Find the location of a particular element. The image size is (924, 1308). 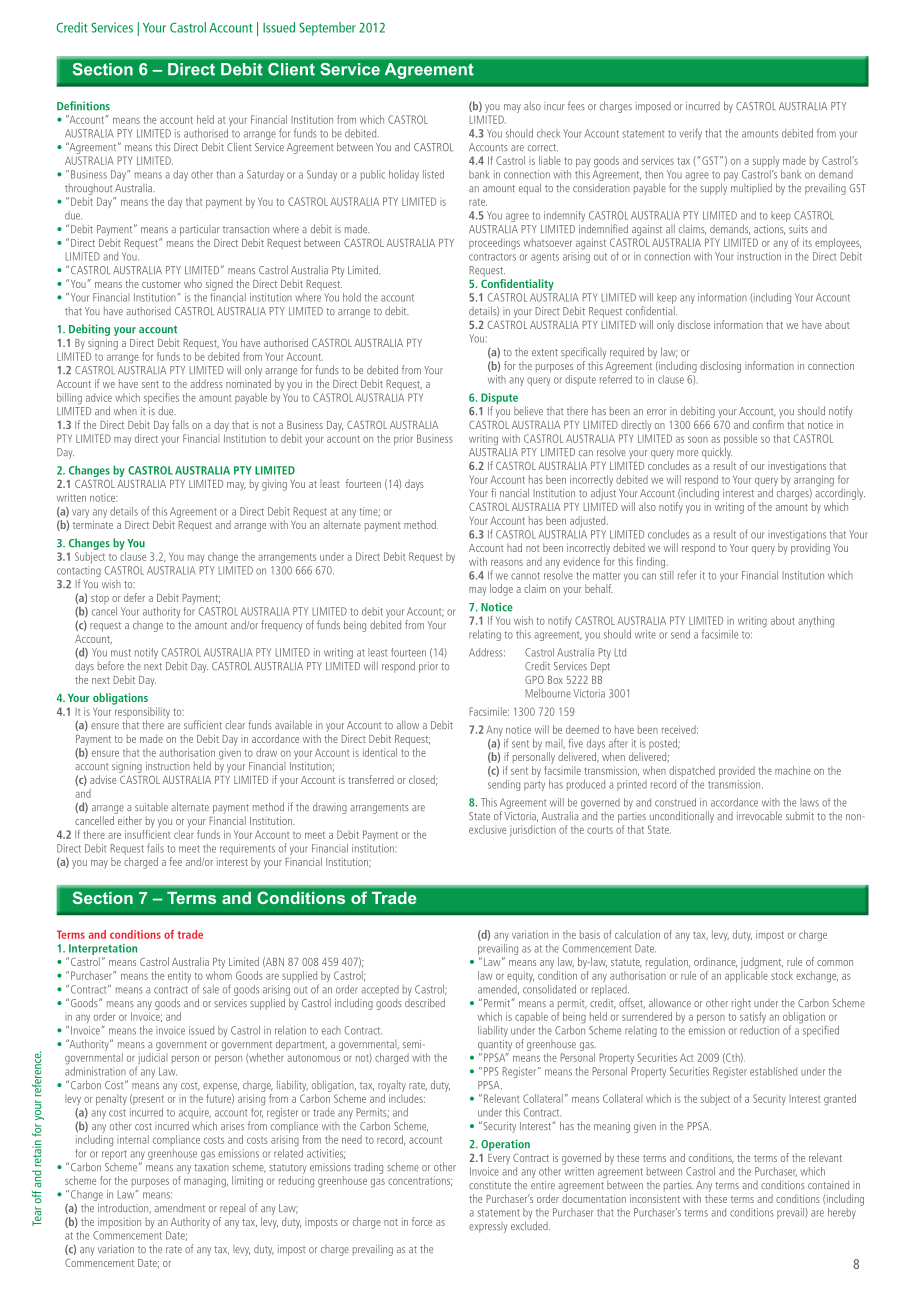

verify is located at coordinates (690, 134).
